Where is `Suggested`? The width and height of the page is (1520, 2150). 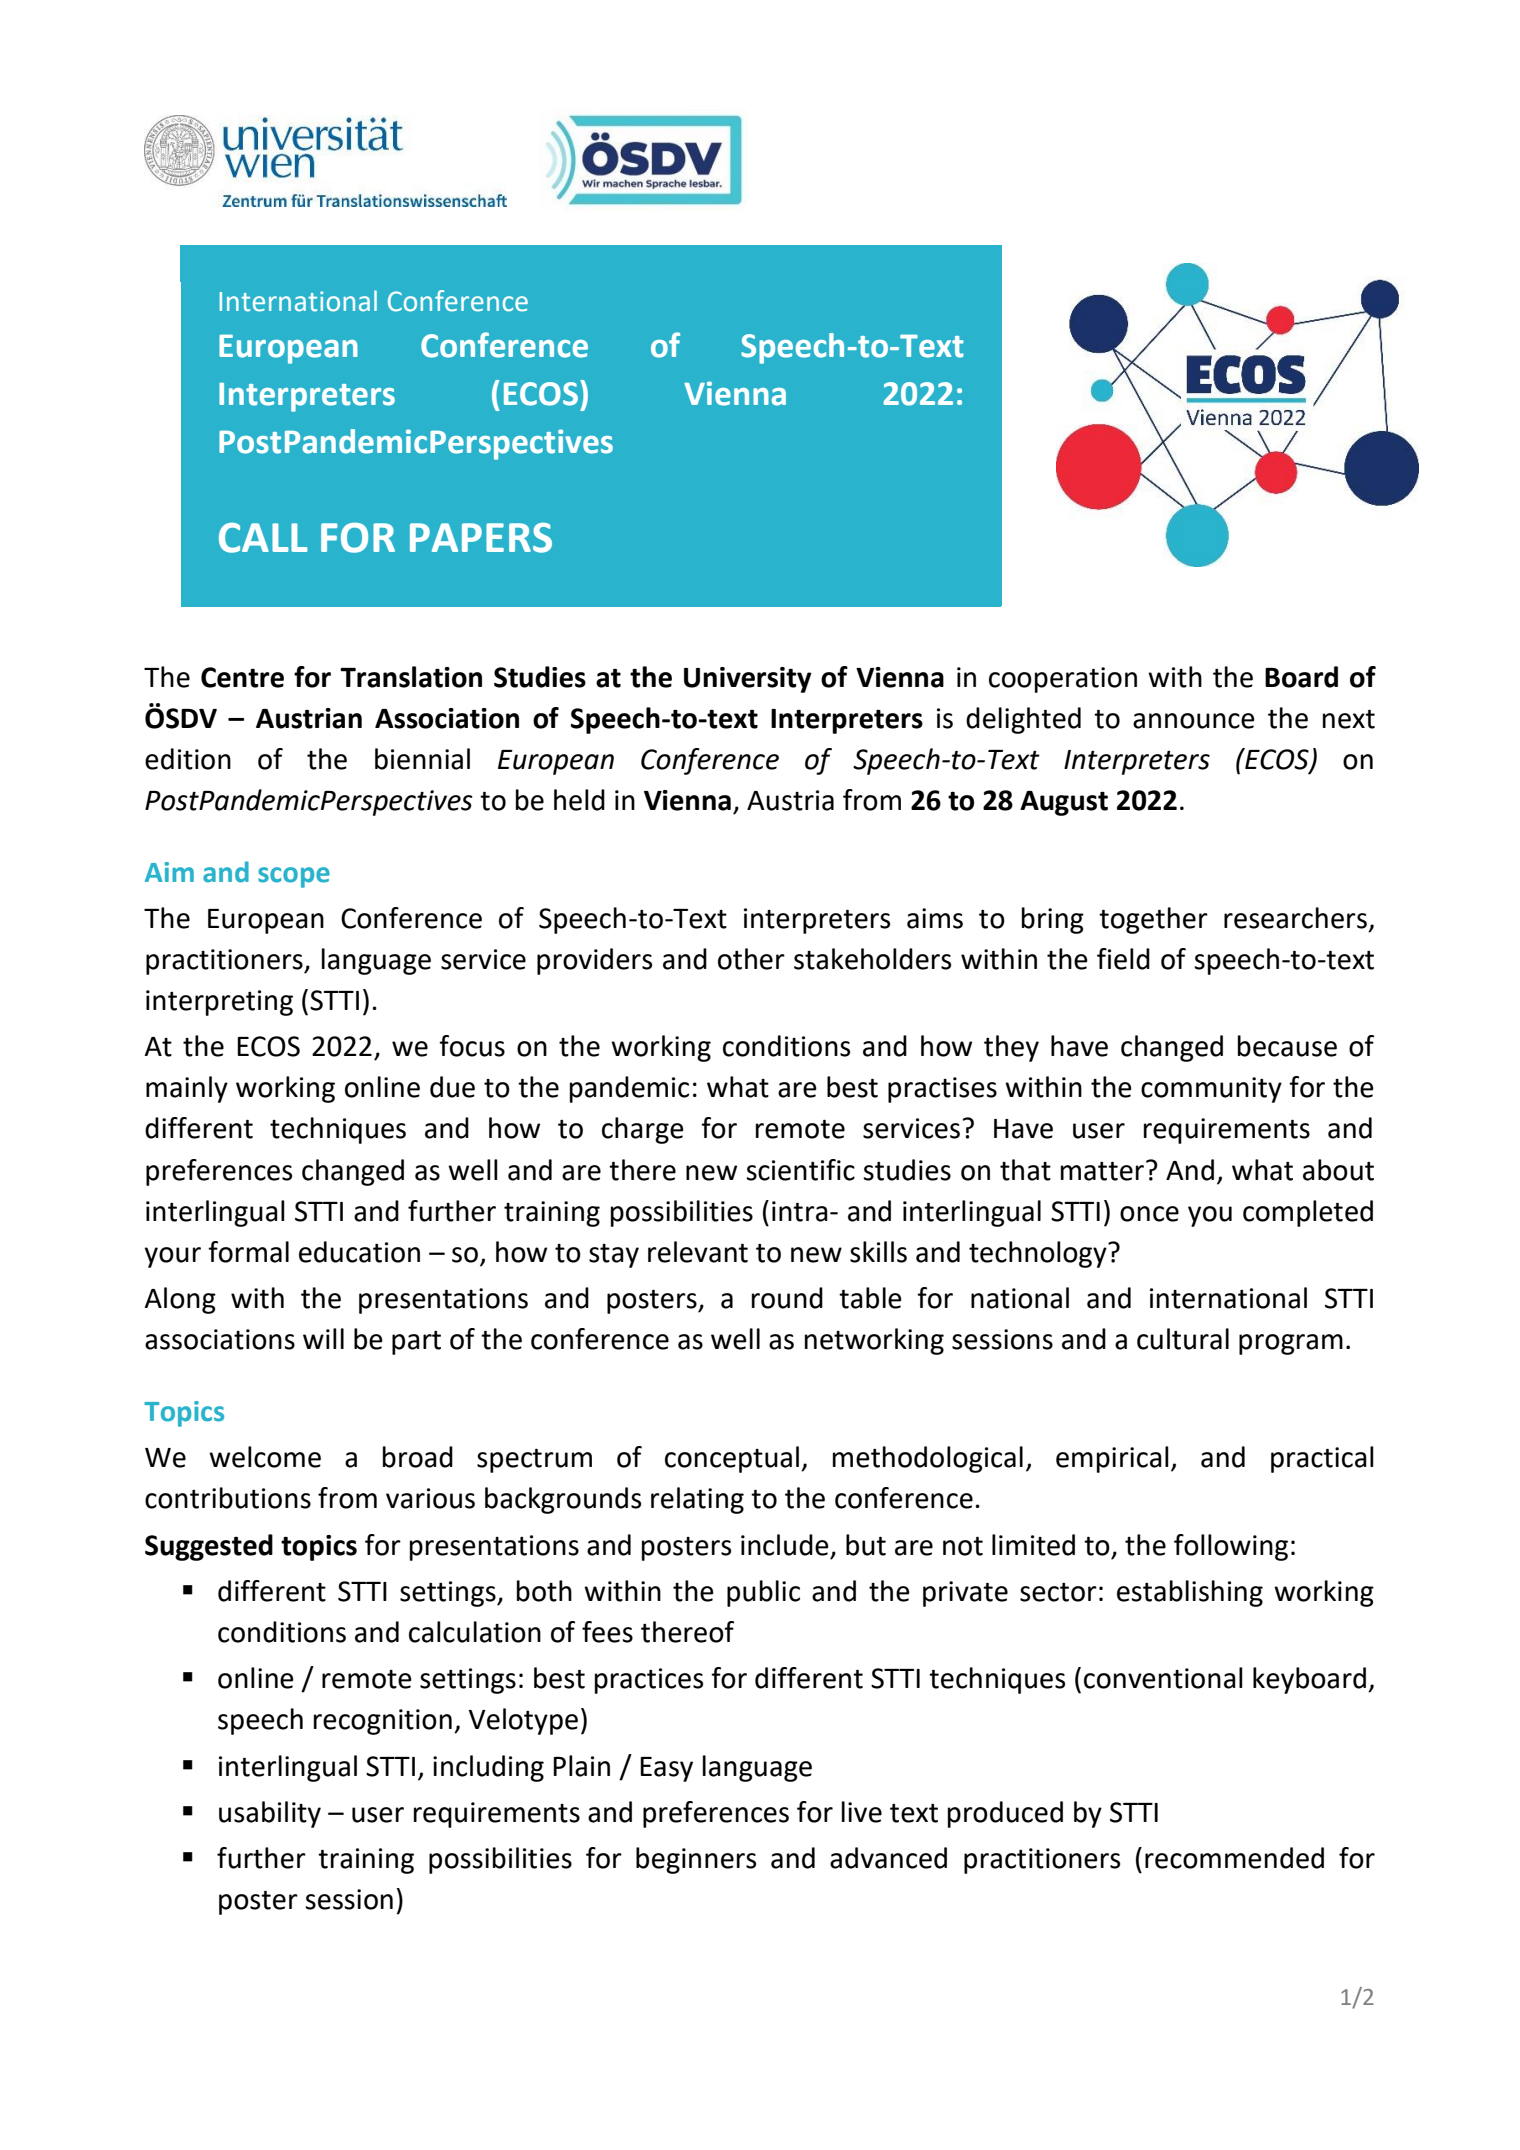
Suggested is located at coordinates (209, 1547).
